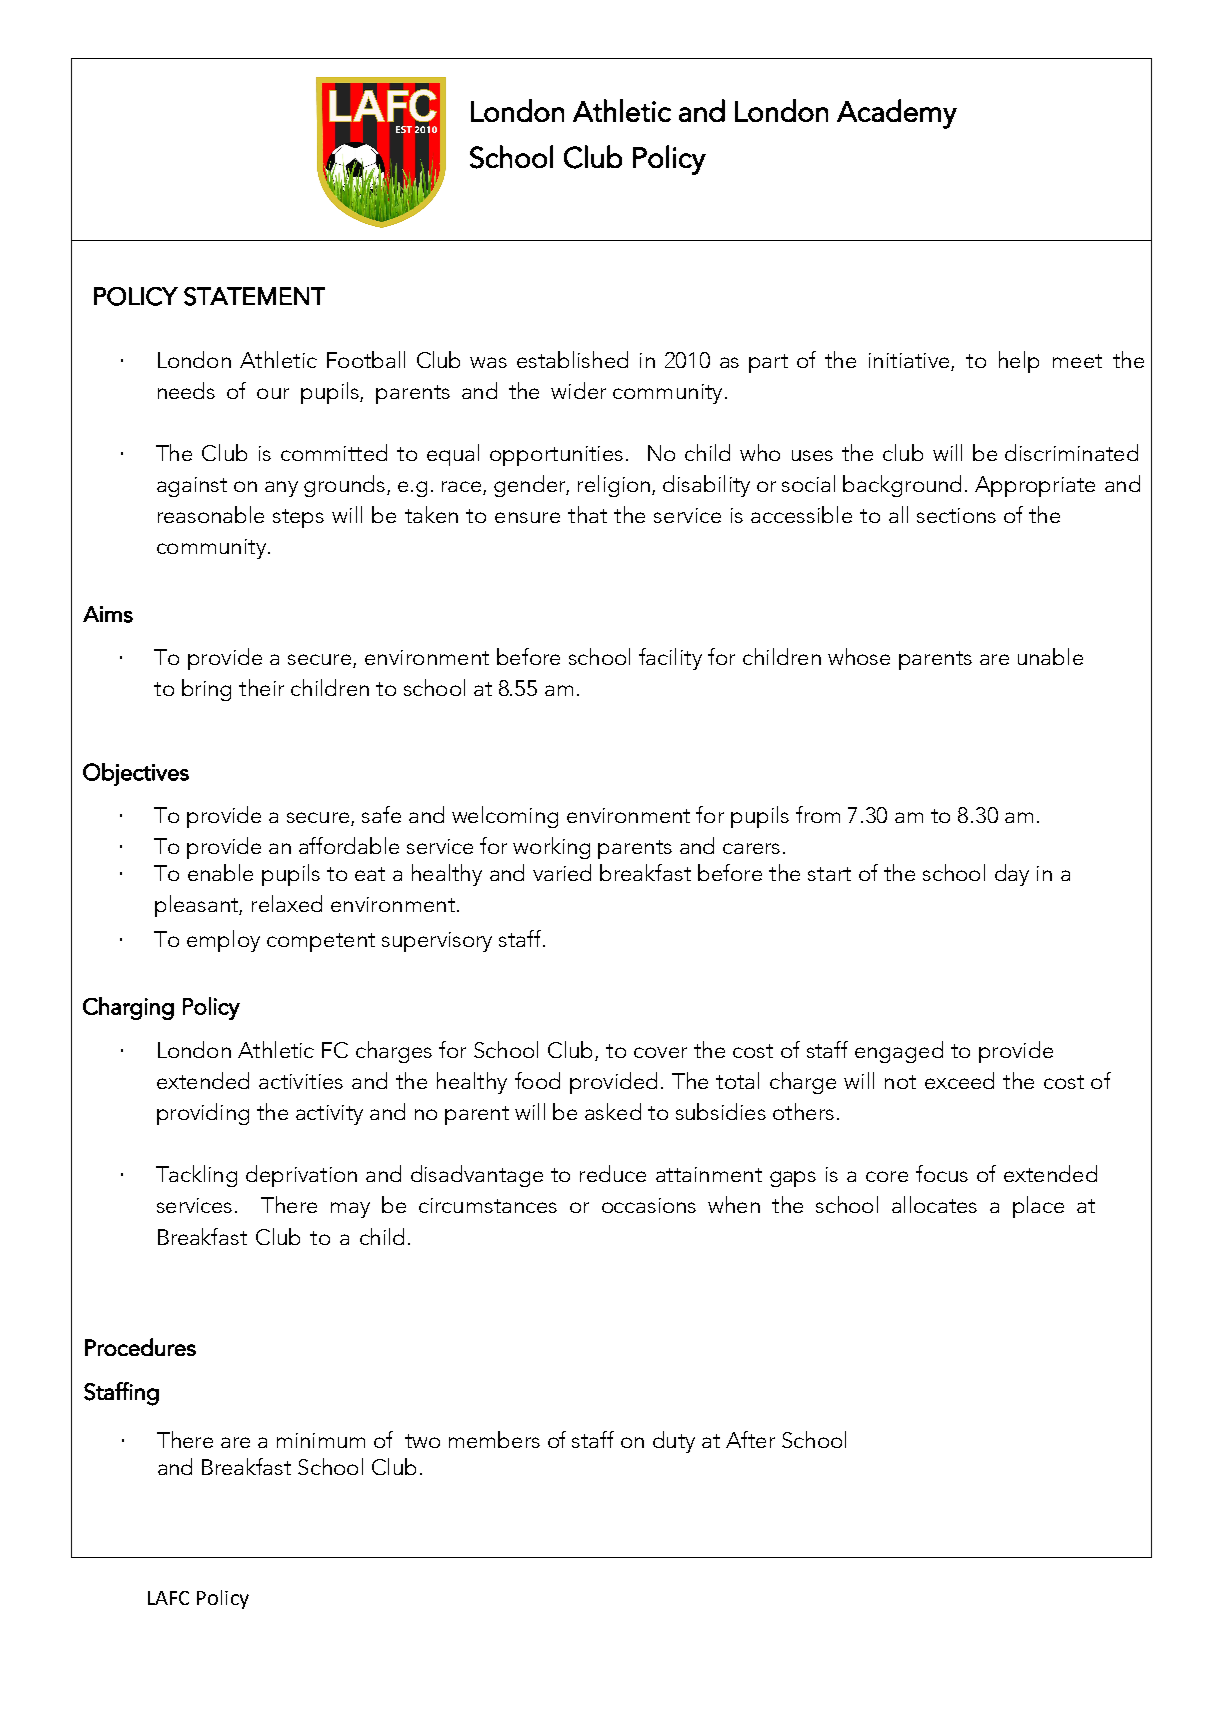 Image resolution: width=1209 pixels, height=1710 pixels. I want to click on against, so click(192, 487).
